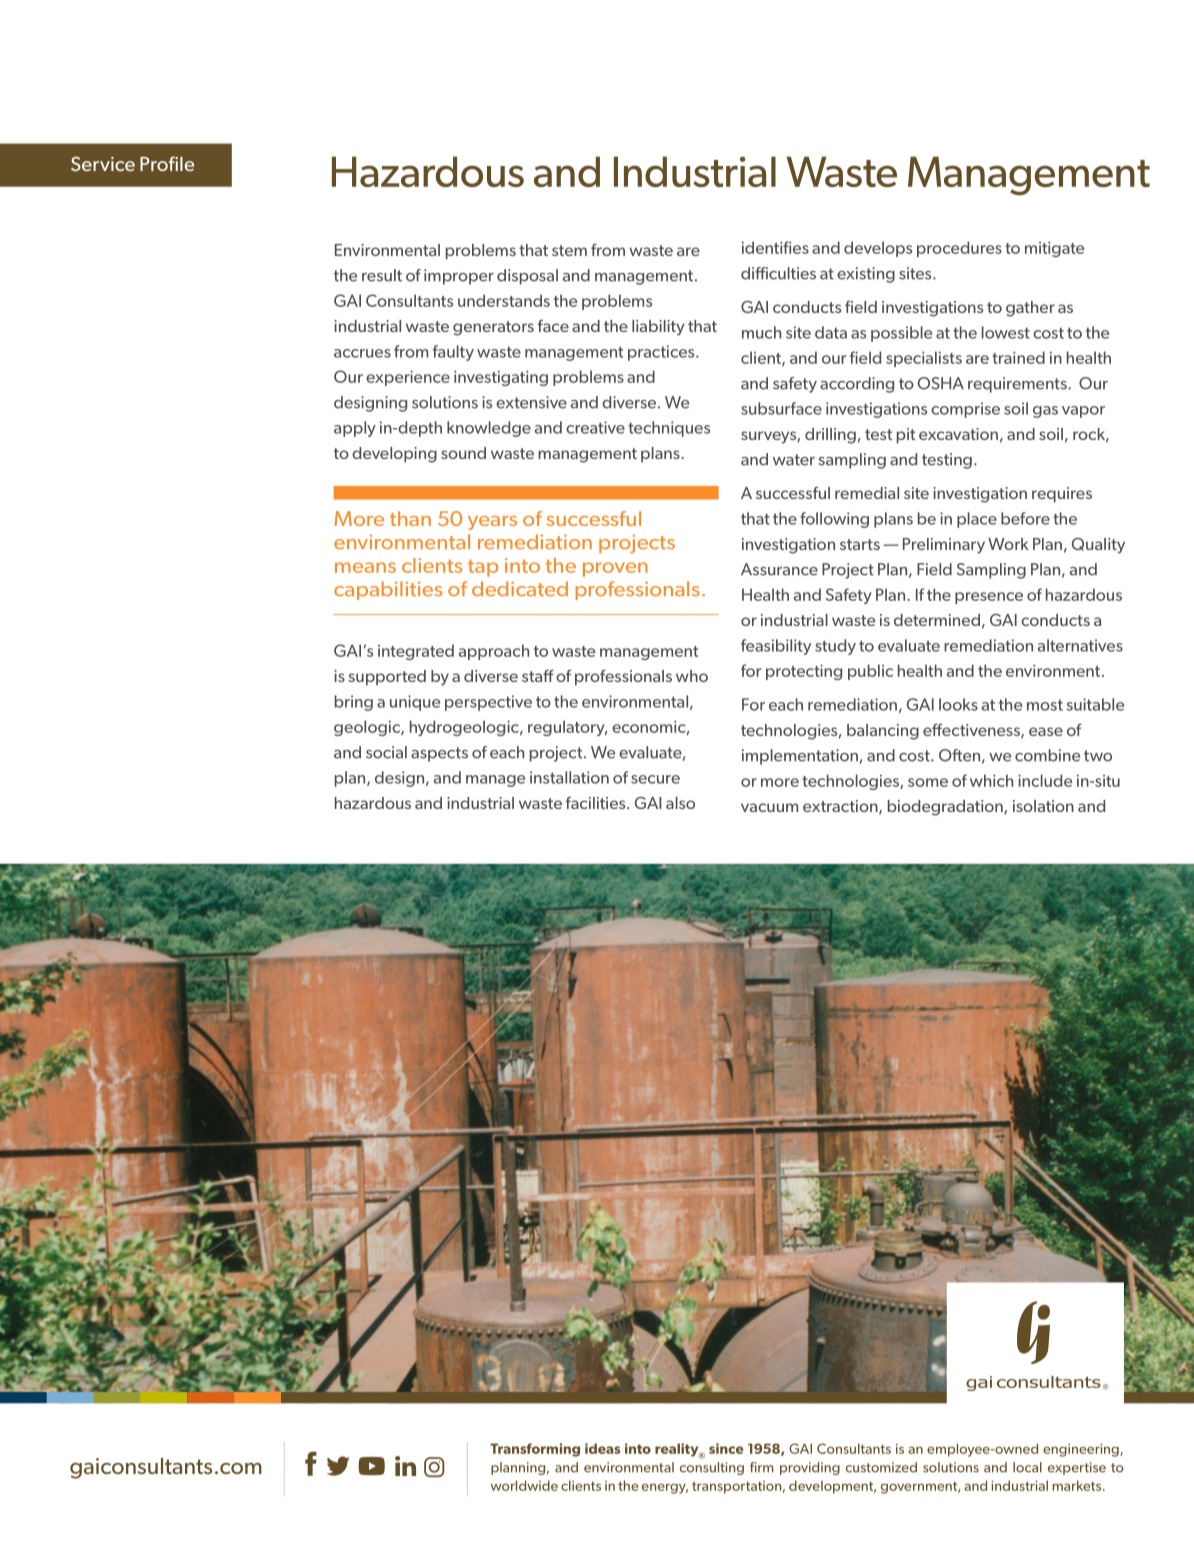  What do you see at coordinates (167, 163) in the document?
I see `Profile` at bounding box center [167, 163].
